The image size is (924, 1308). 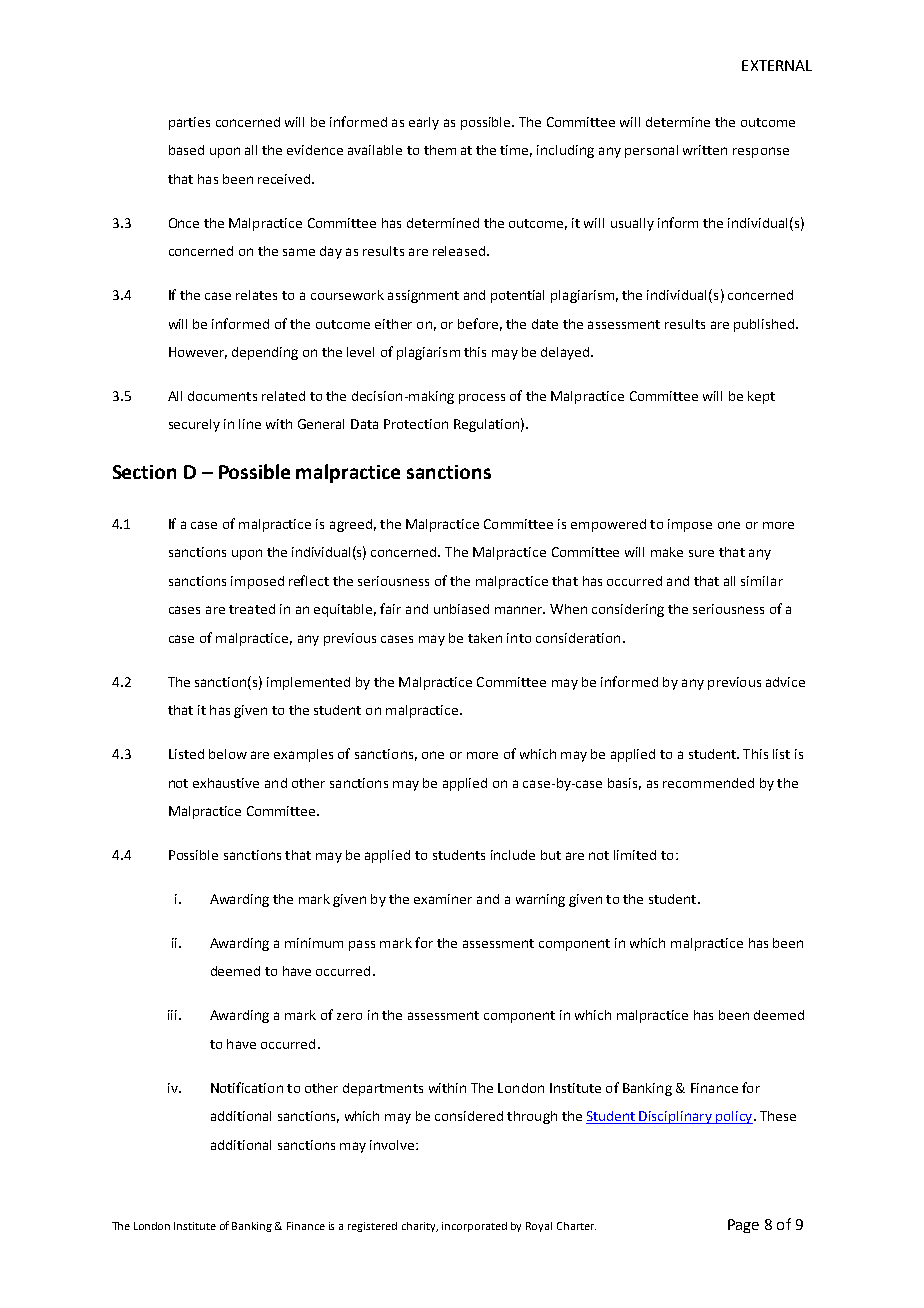 What do you see at coordinates (247, 1087) in the page?
I see `Notification` at bounding box center [247, 1087].
